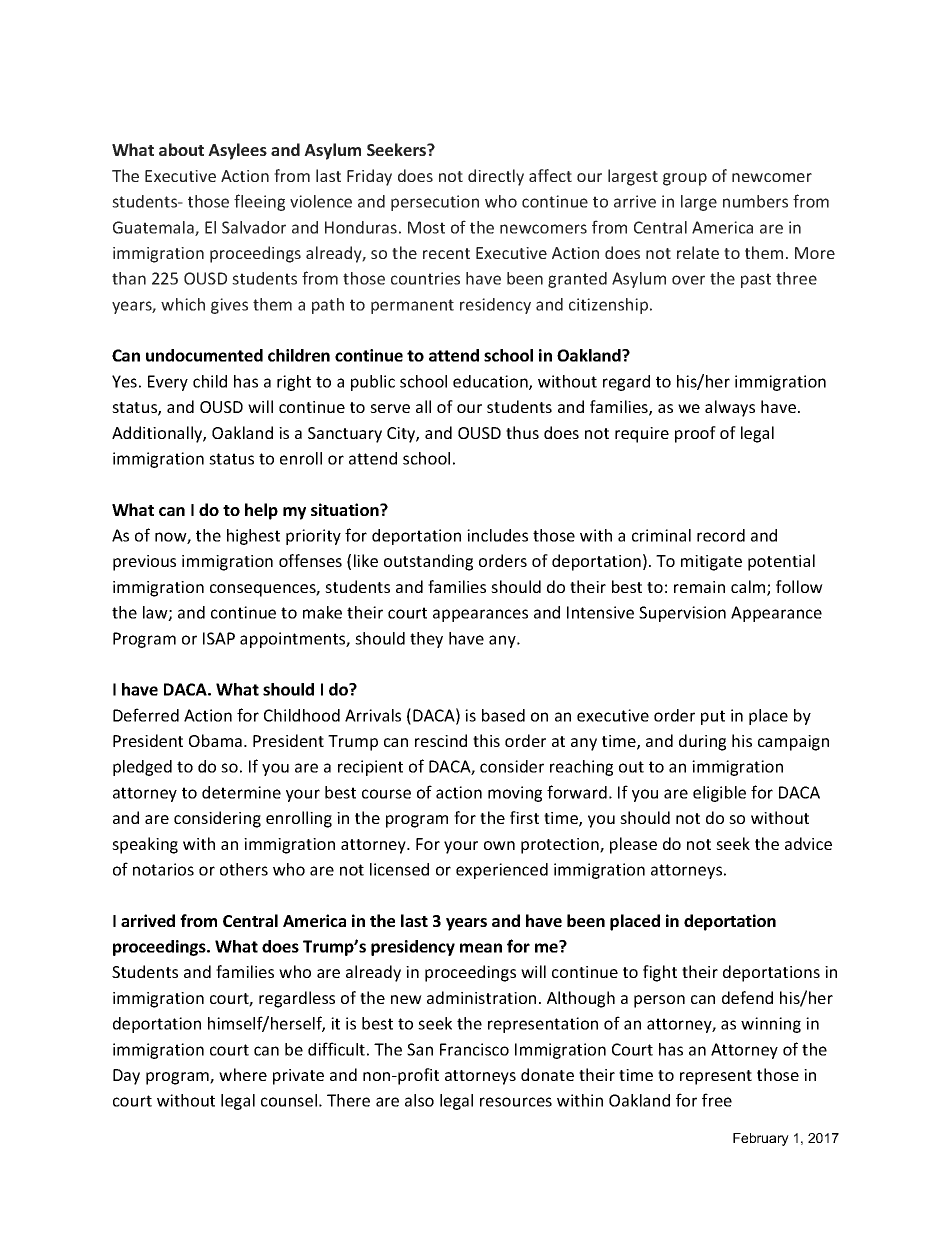  I want to click on about, so click(181, 149).
